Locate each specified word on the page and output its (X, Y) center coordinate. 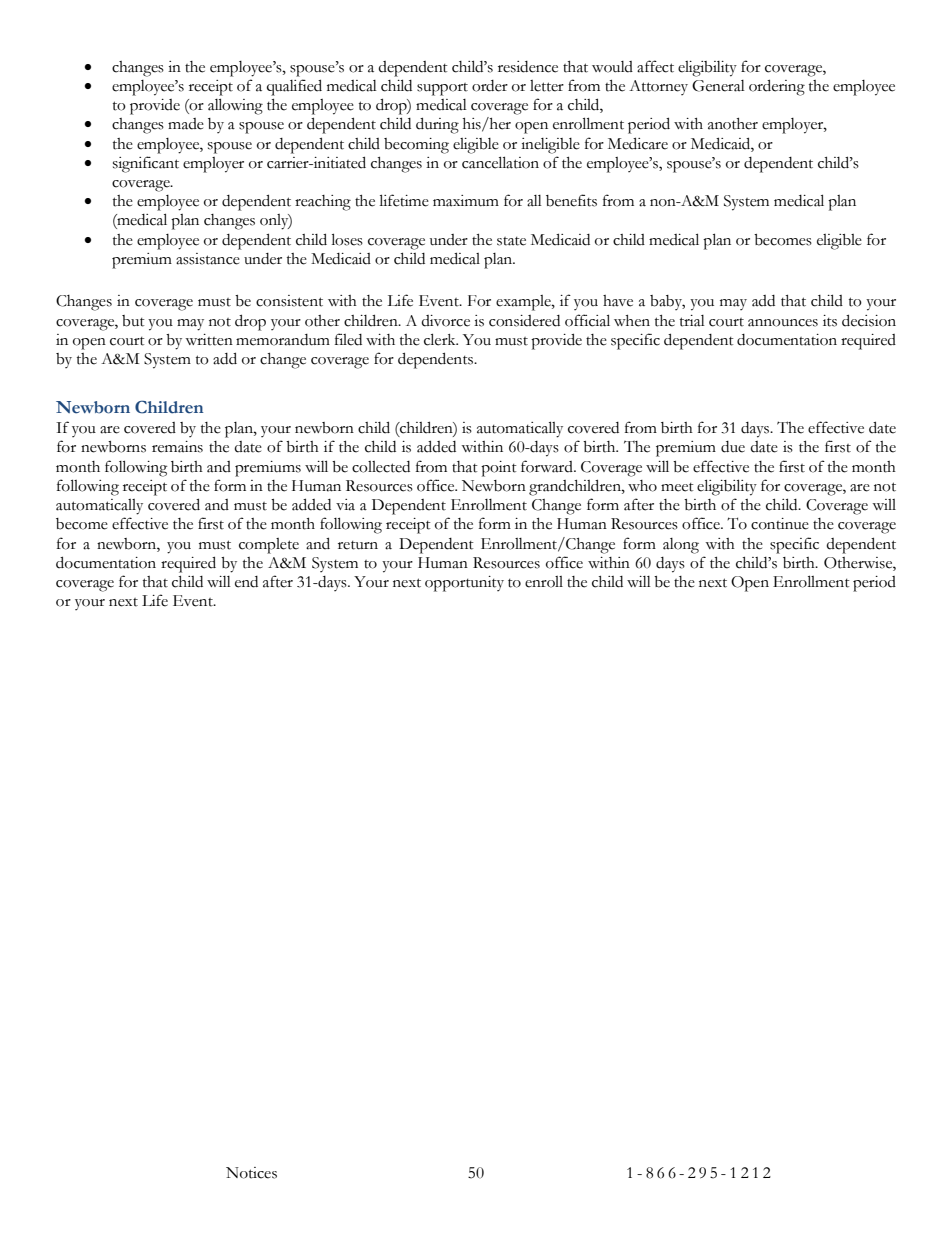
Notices (251, 1173)
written (209, 340)
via (345, 505)
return (358, 545)
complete (269, 546)
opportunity (464, 584)
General (718, 86)
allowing (235, 106)
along (681, 546)
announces (783, 323)
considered (524, 321)
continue (780, 524)
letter (547, 86)
